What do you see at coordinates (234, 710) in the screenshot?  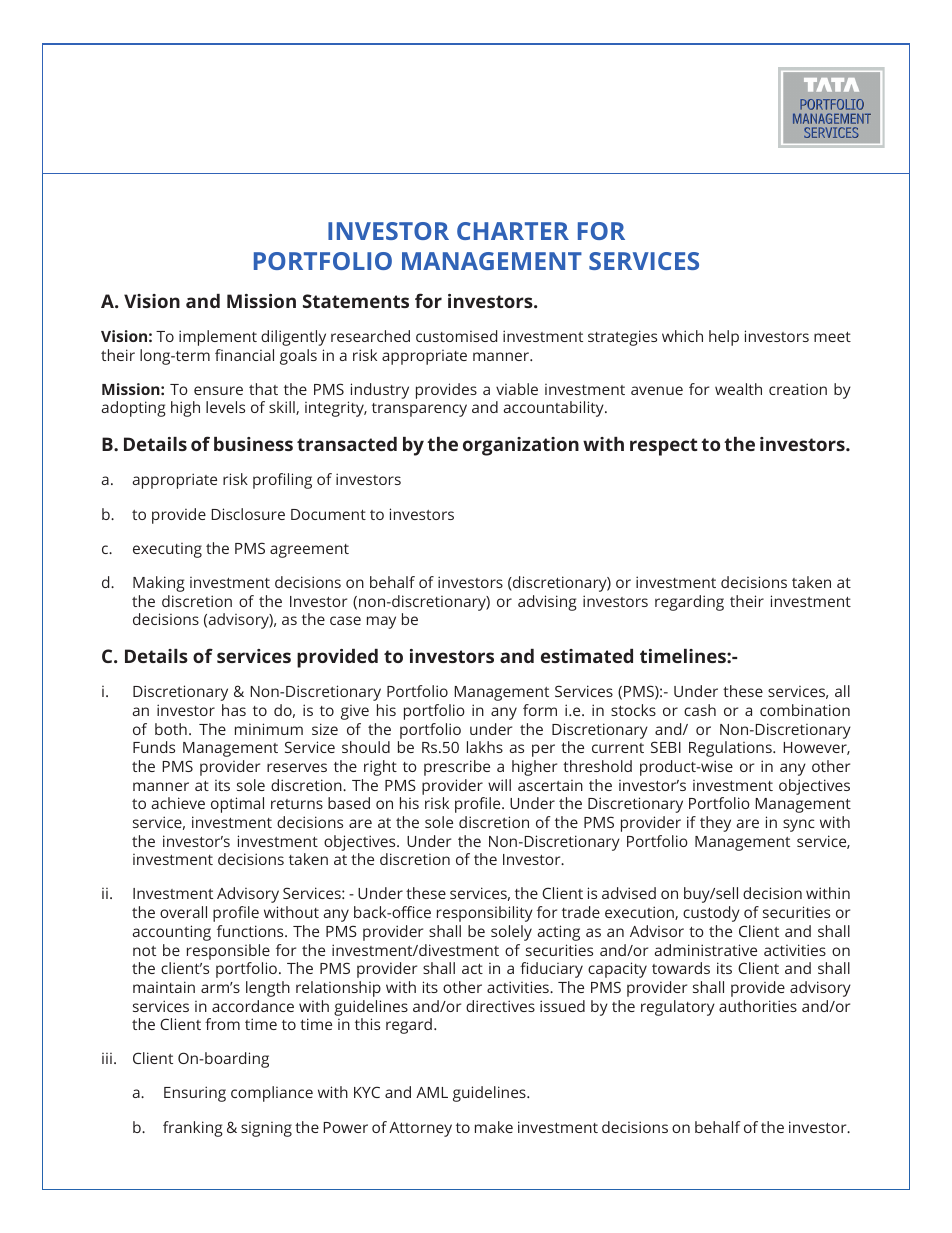 I see `has` at bounding box center [234, 710].
